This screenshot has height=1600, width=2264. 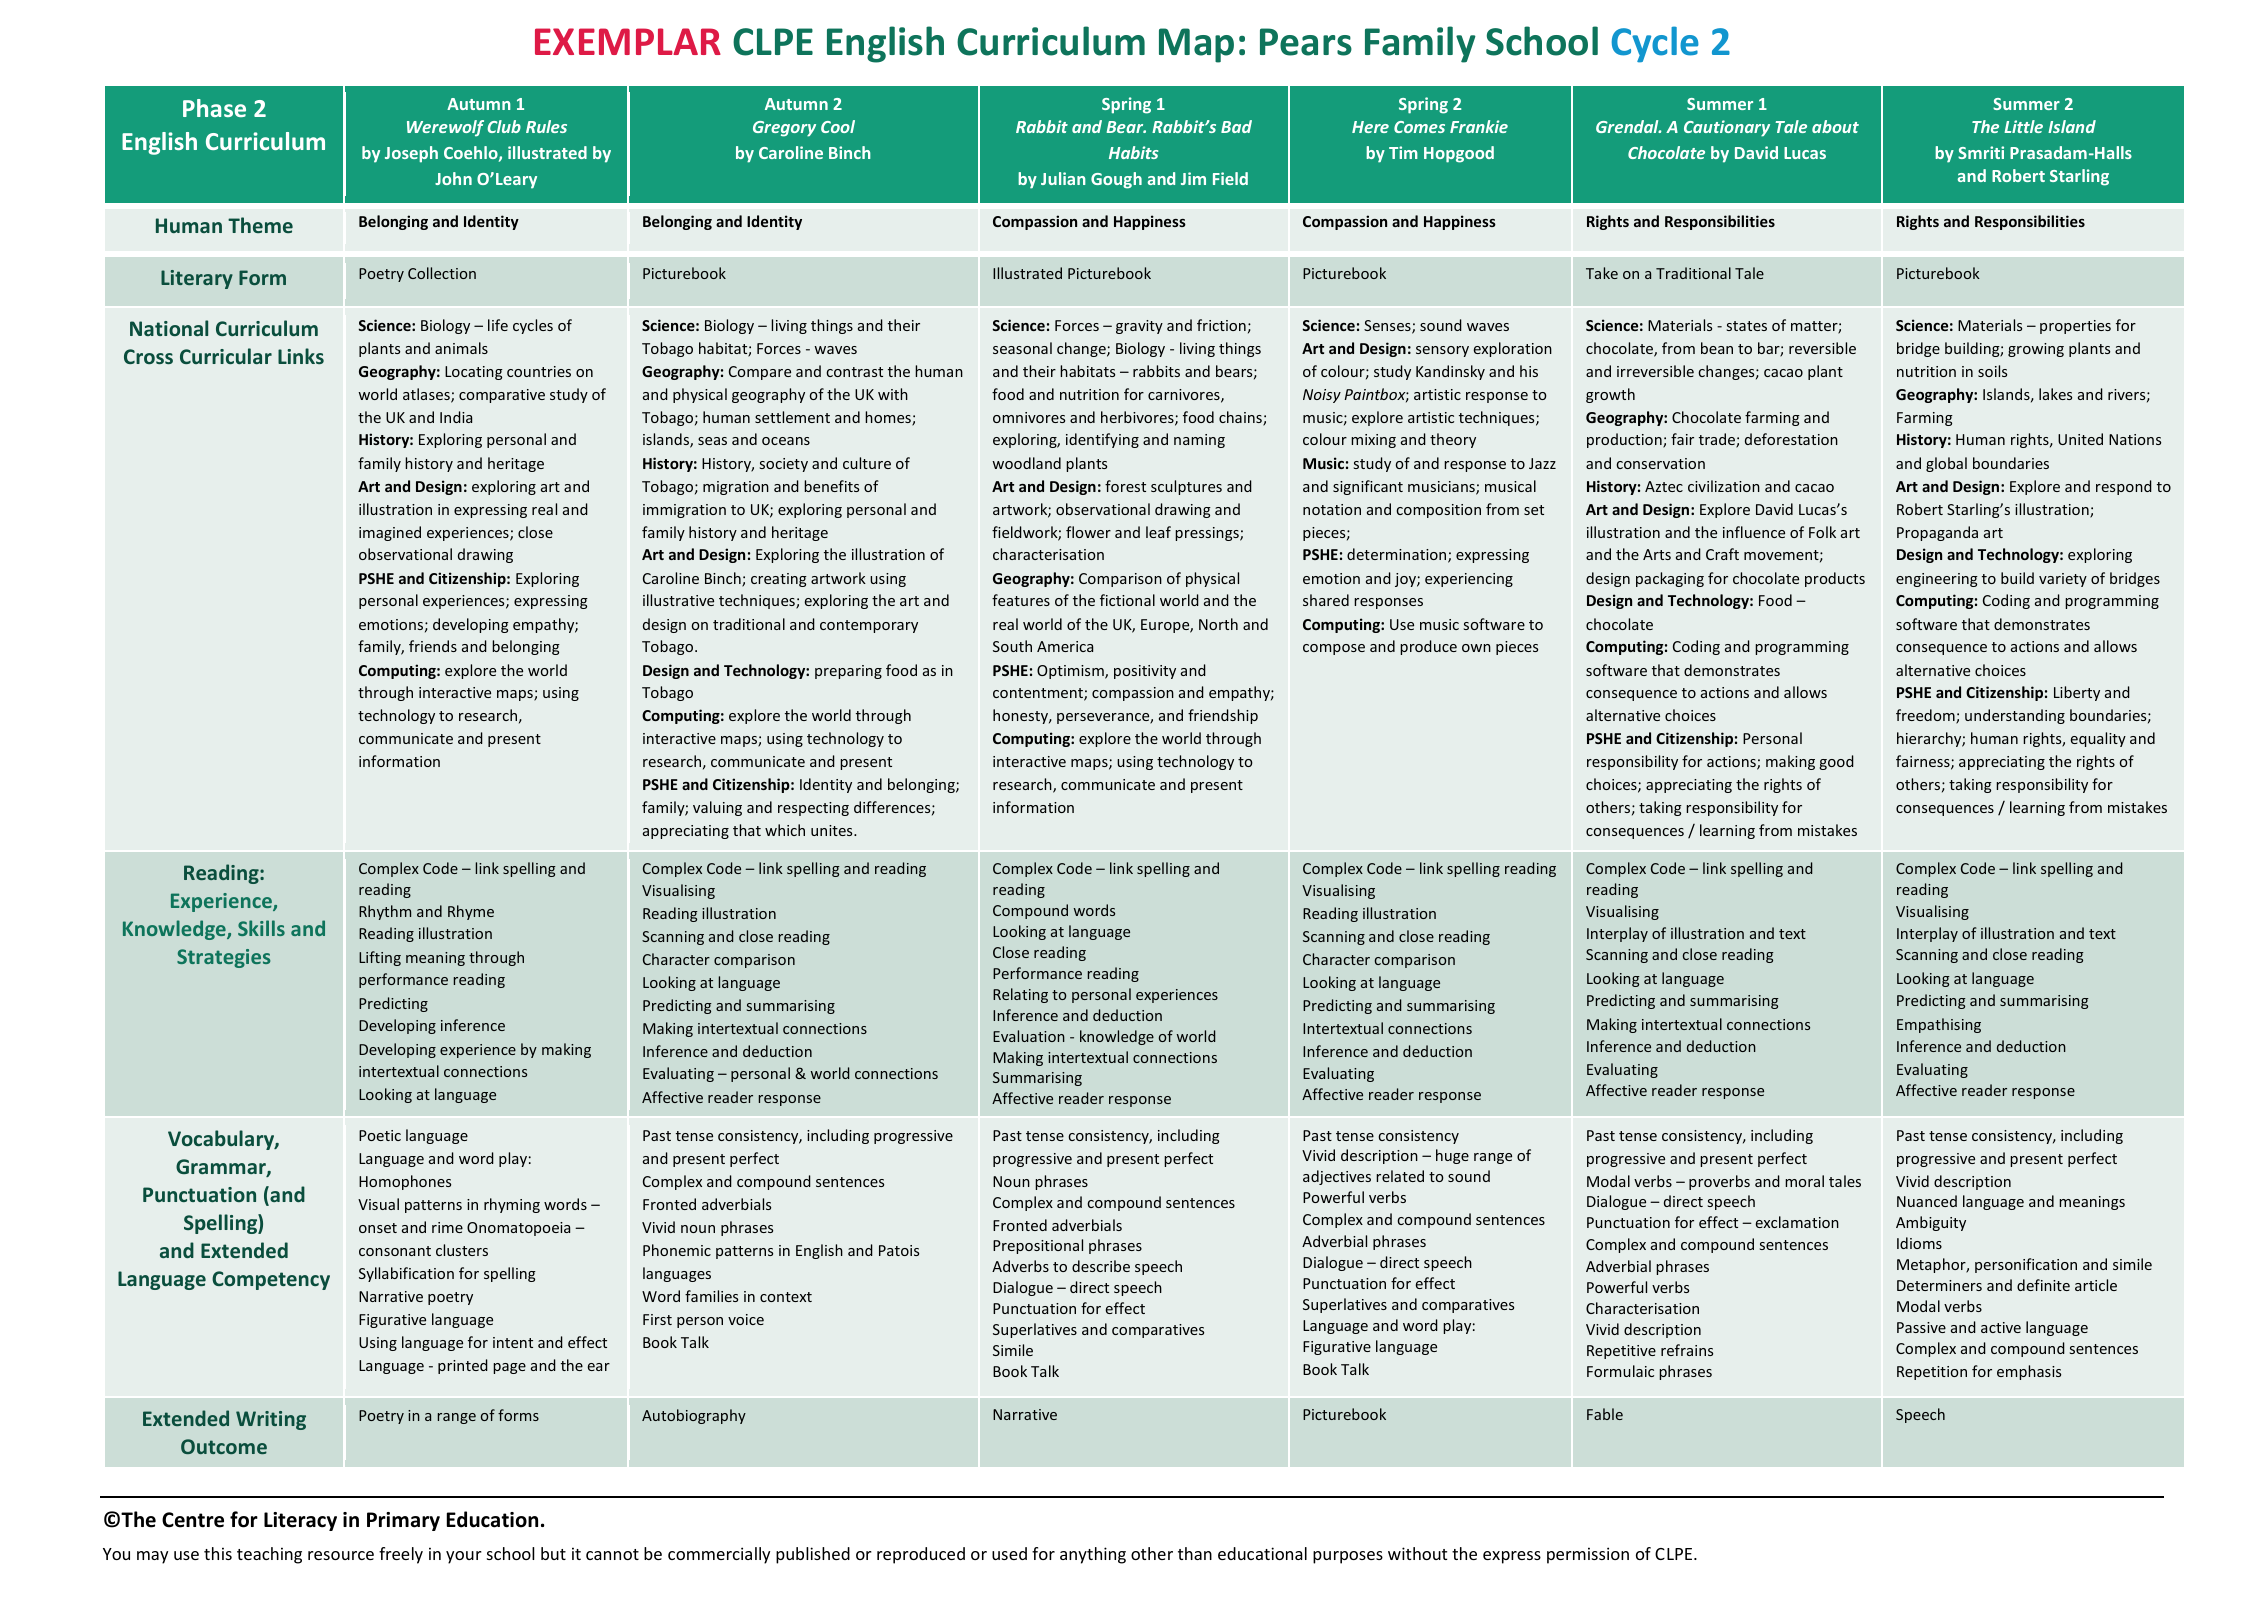 What do you see at coordinates (403, 1521) in the screenshot?
I see `Primary` at bounding box center [403, 1521].
